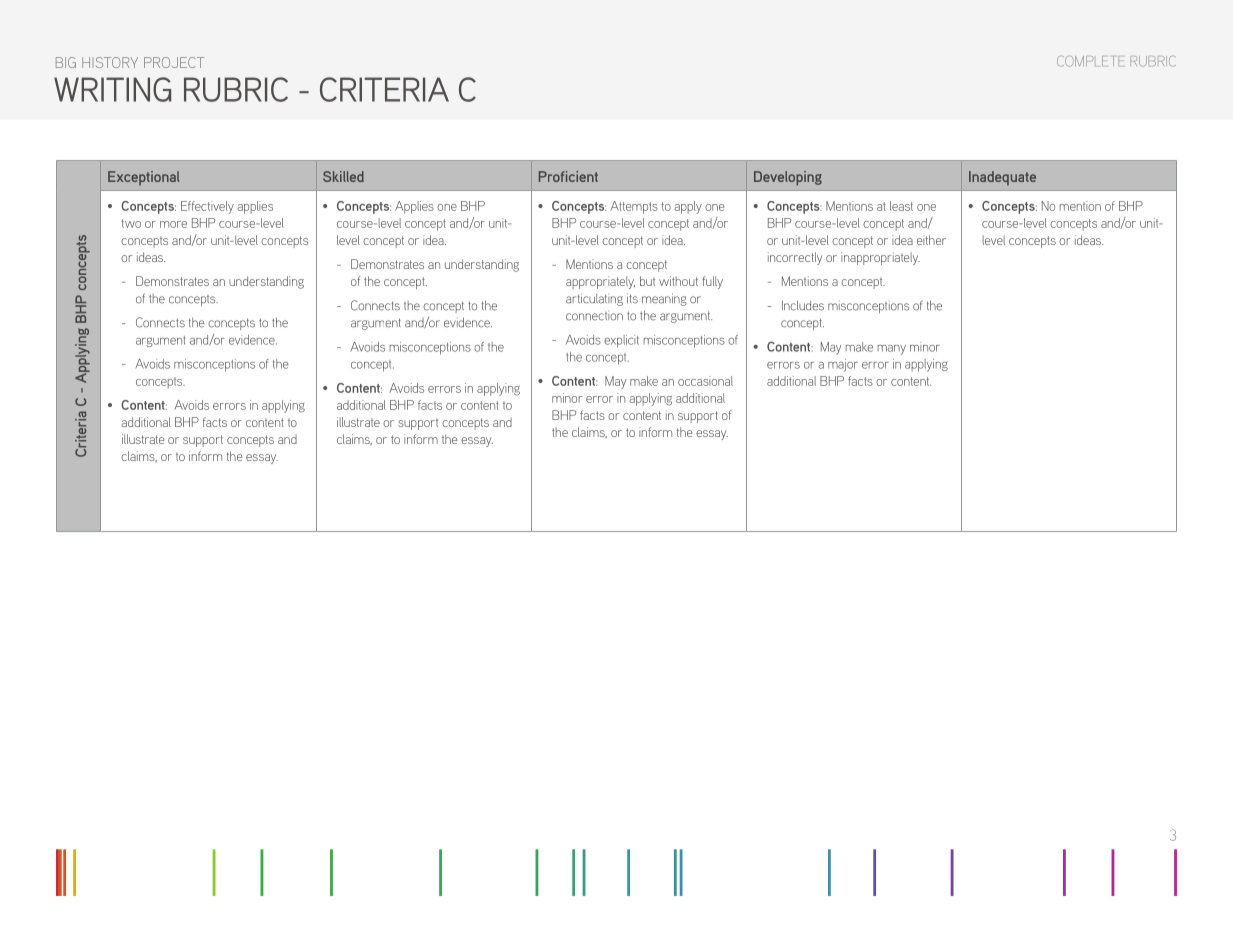 The height and width of the page is (952, 1233). I want to click on explicit, so click(621, 341).
